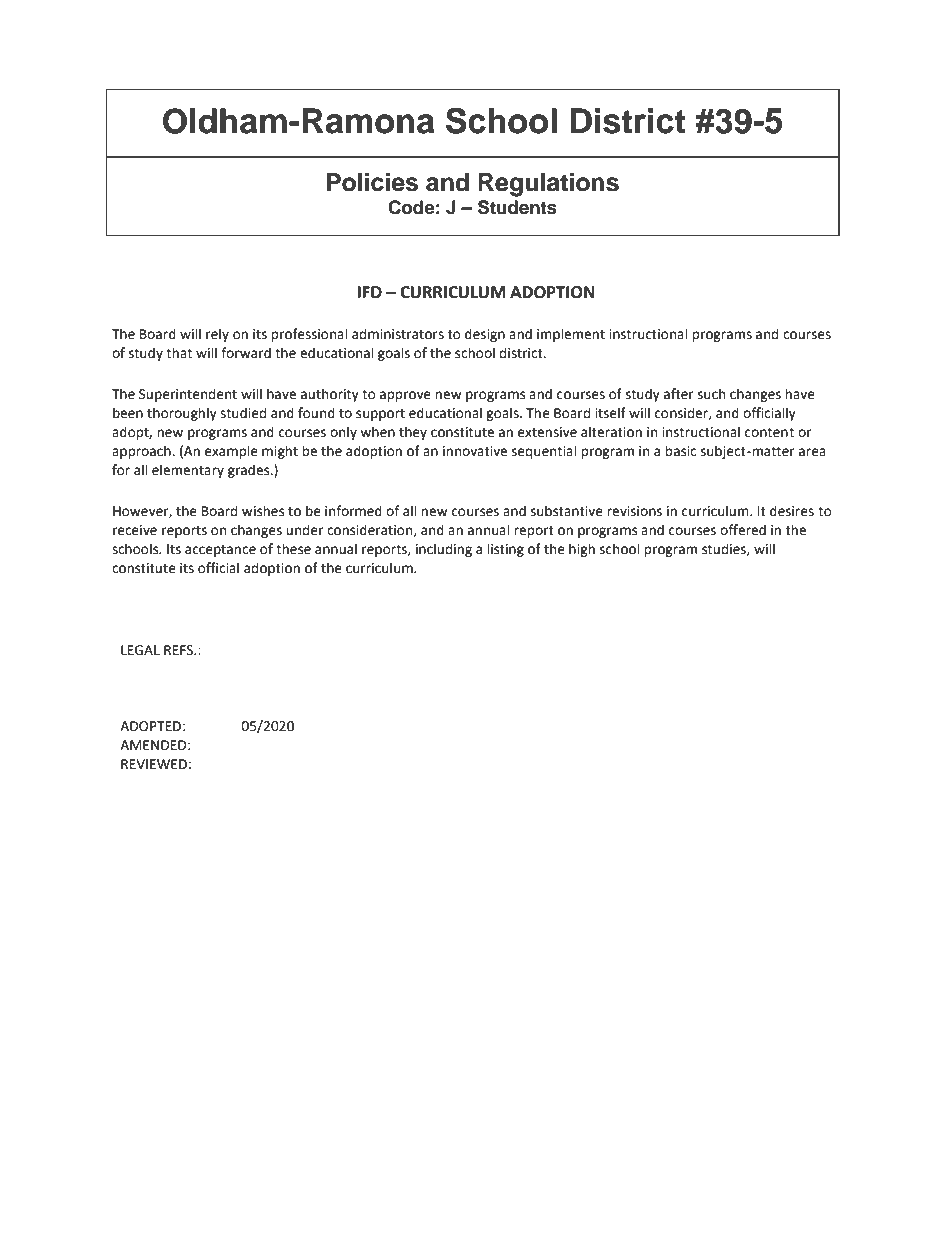 Image resolution: width=952 pixels, height=1233 pixels. What do you see at coordinates (517, 207) in the page?
I see `Students` at bounding box center [517, 207].
